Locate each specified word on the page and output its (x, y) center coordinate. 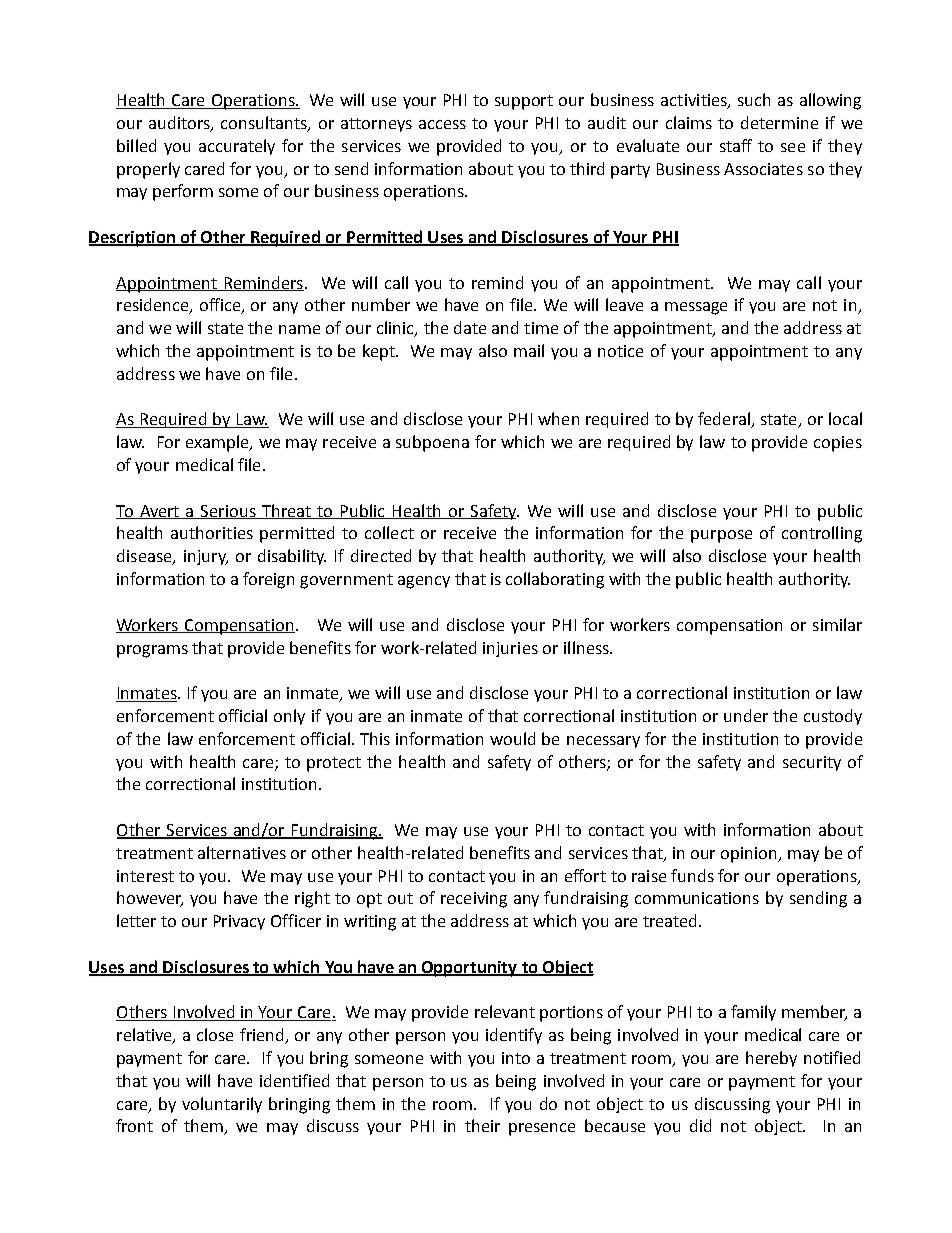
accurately (237, 147)
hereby (771, 1059)
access (442, 124)
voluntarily (222, 1105)
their (482, 1125)
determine (779, 122)
